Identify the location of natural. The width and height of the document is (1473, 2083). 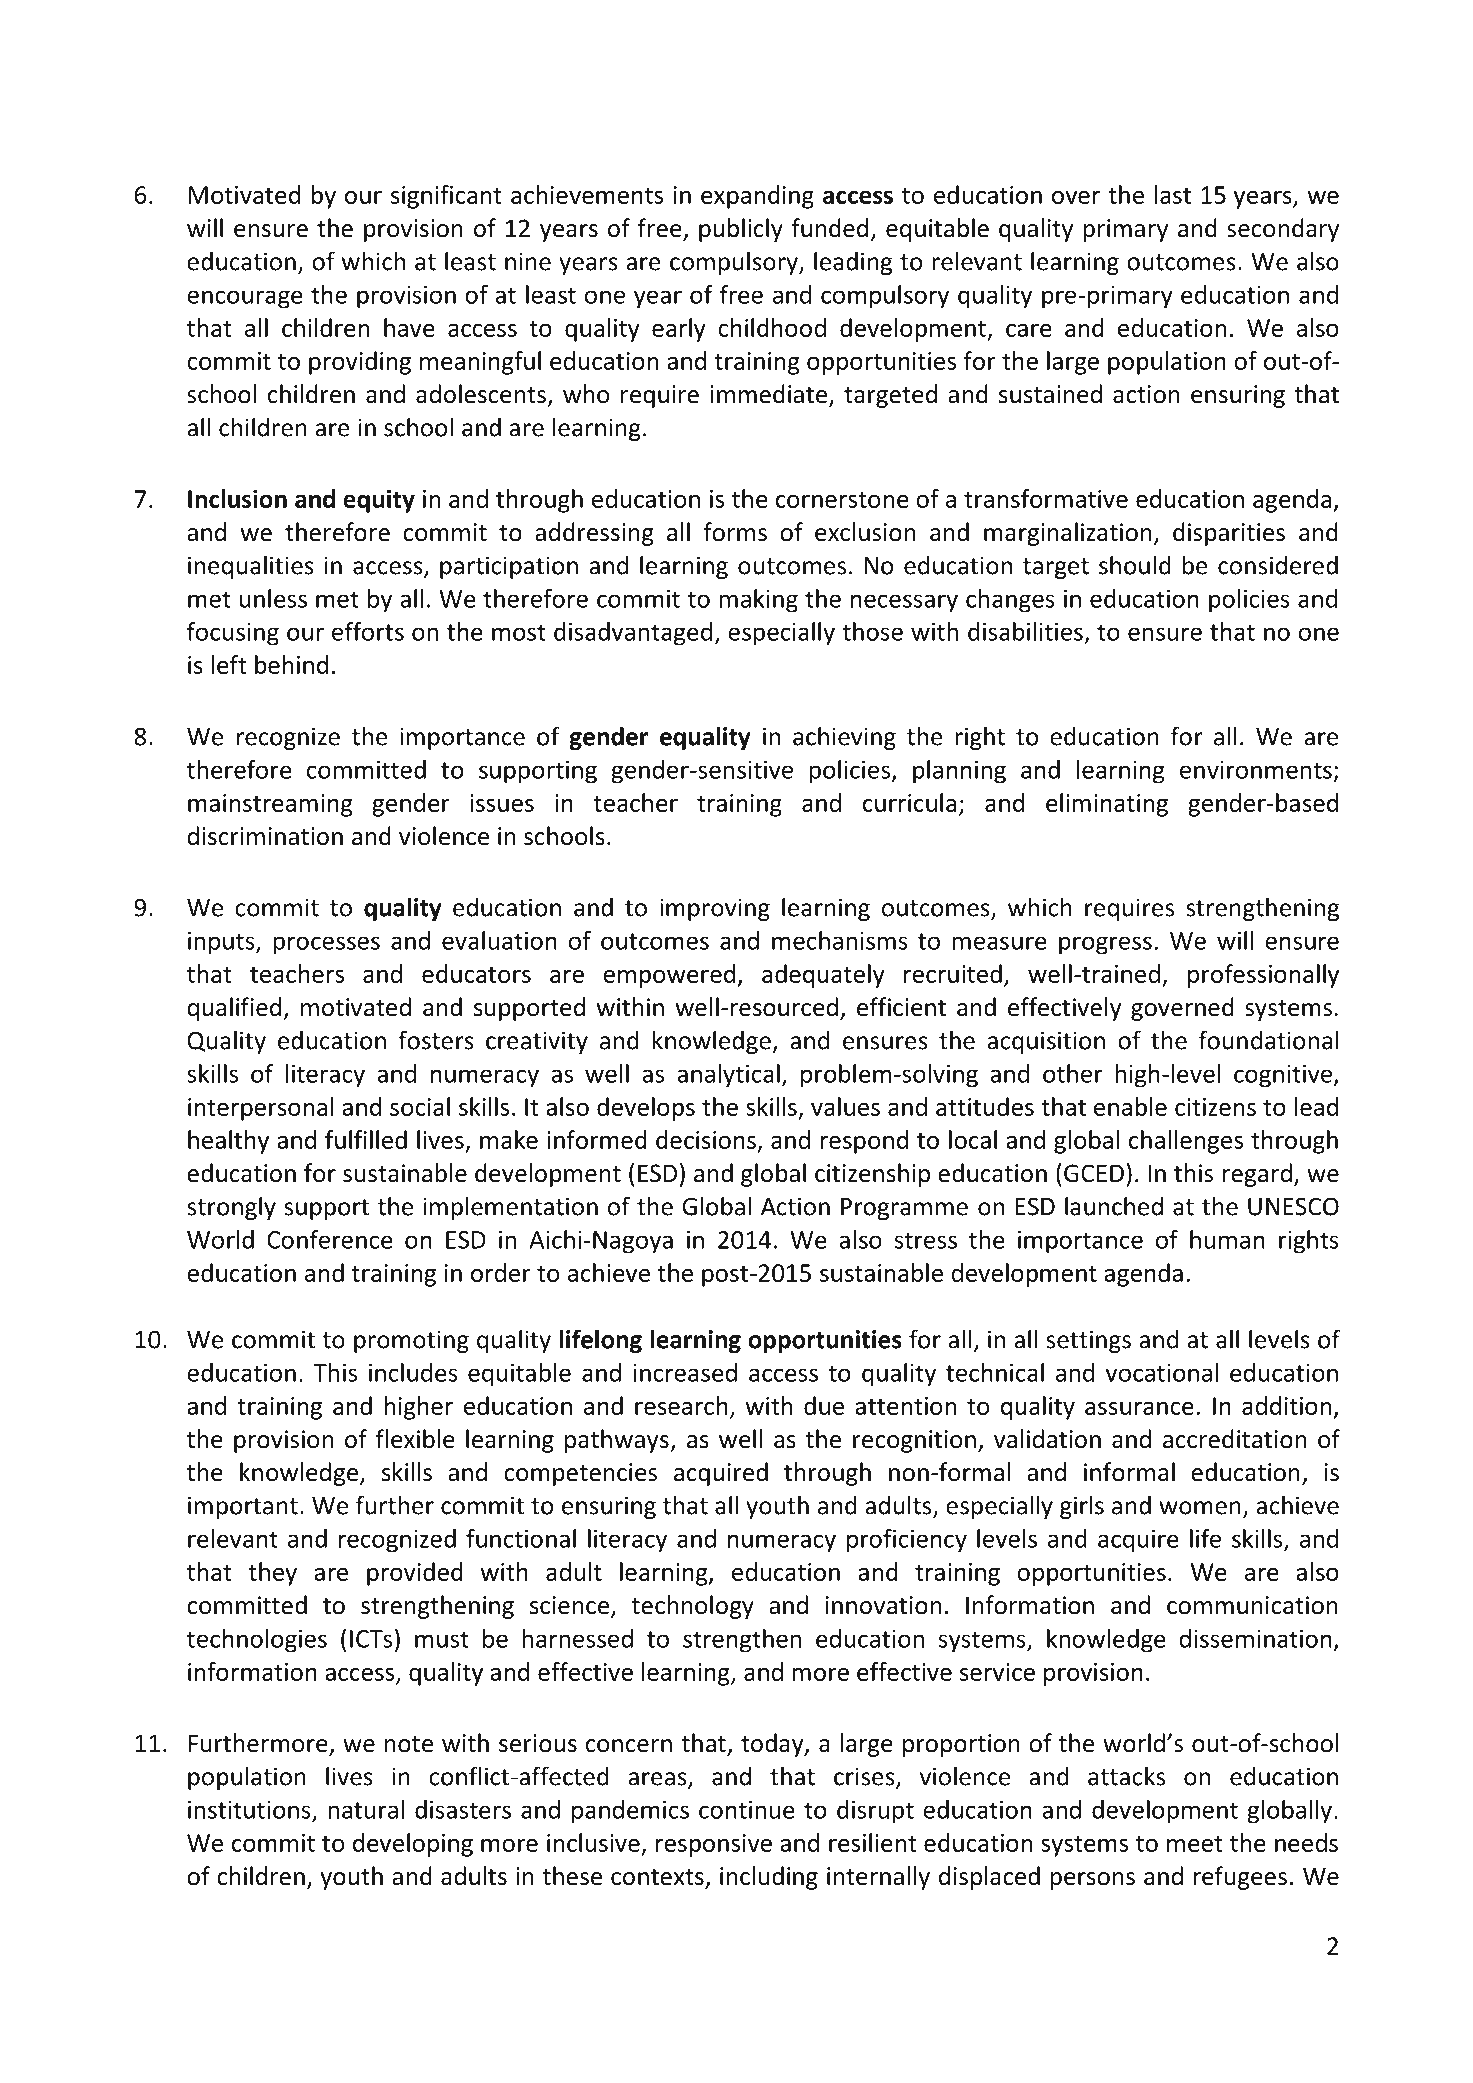
(366, 1809).
